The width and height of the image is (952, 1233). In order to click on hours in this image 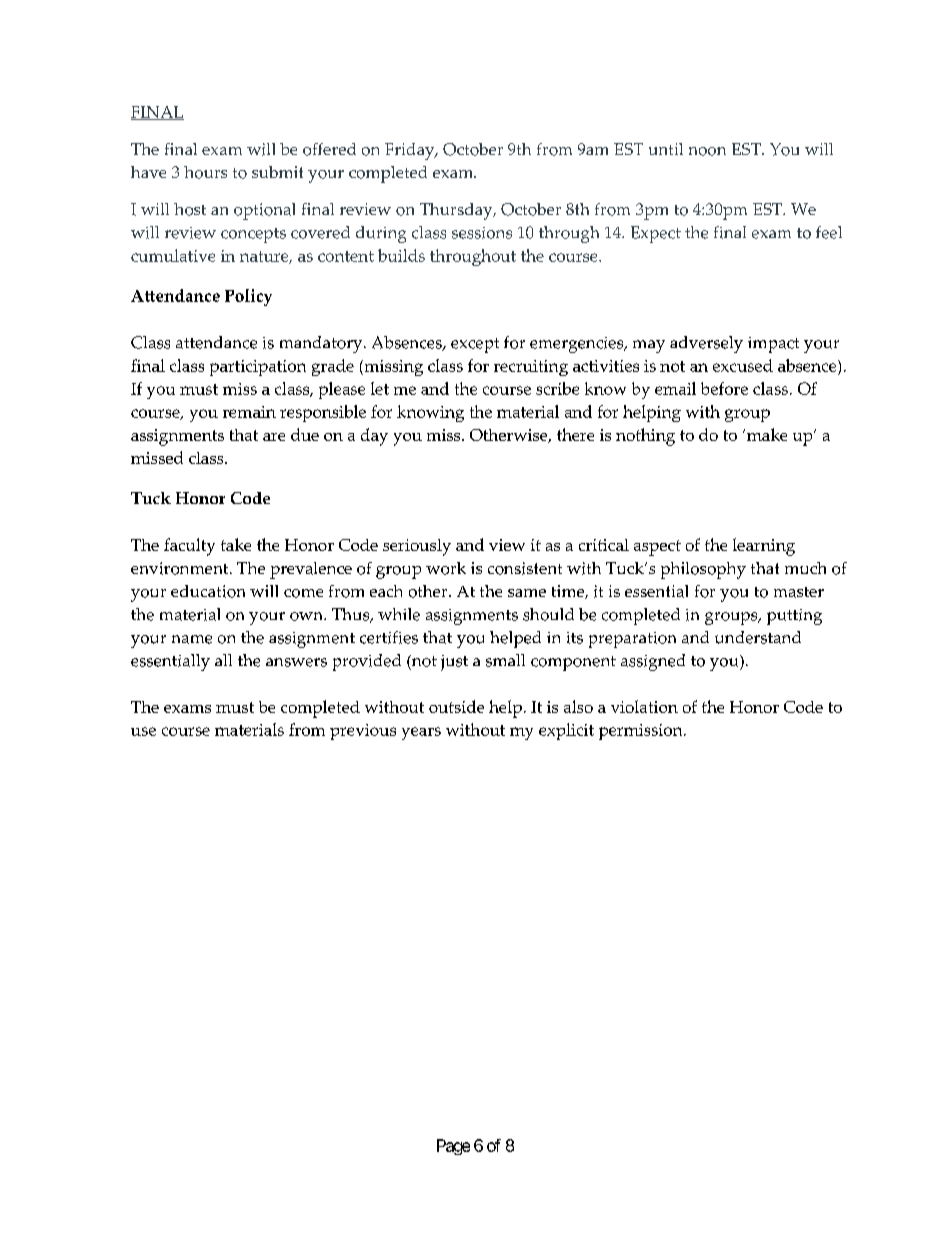, I will do `click(205, 172)`.
